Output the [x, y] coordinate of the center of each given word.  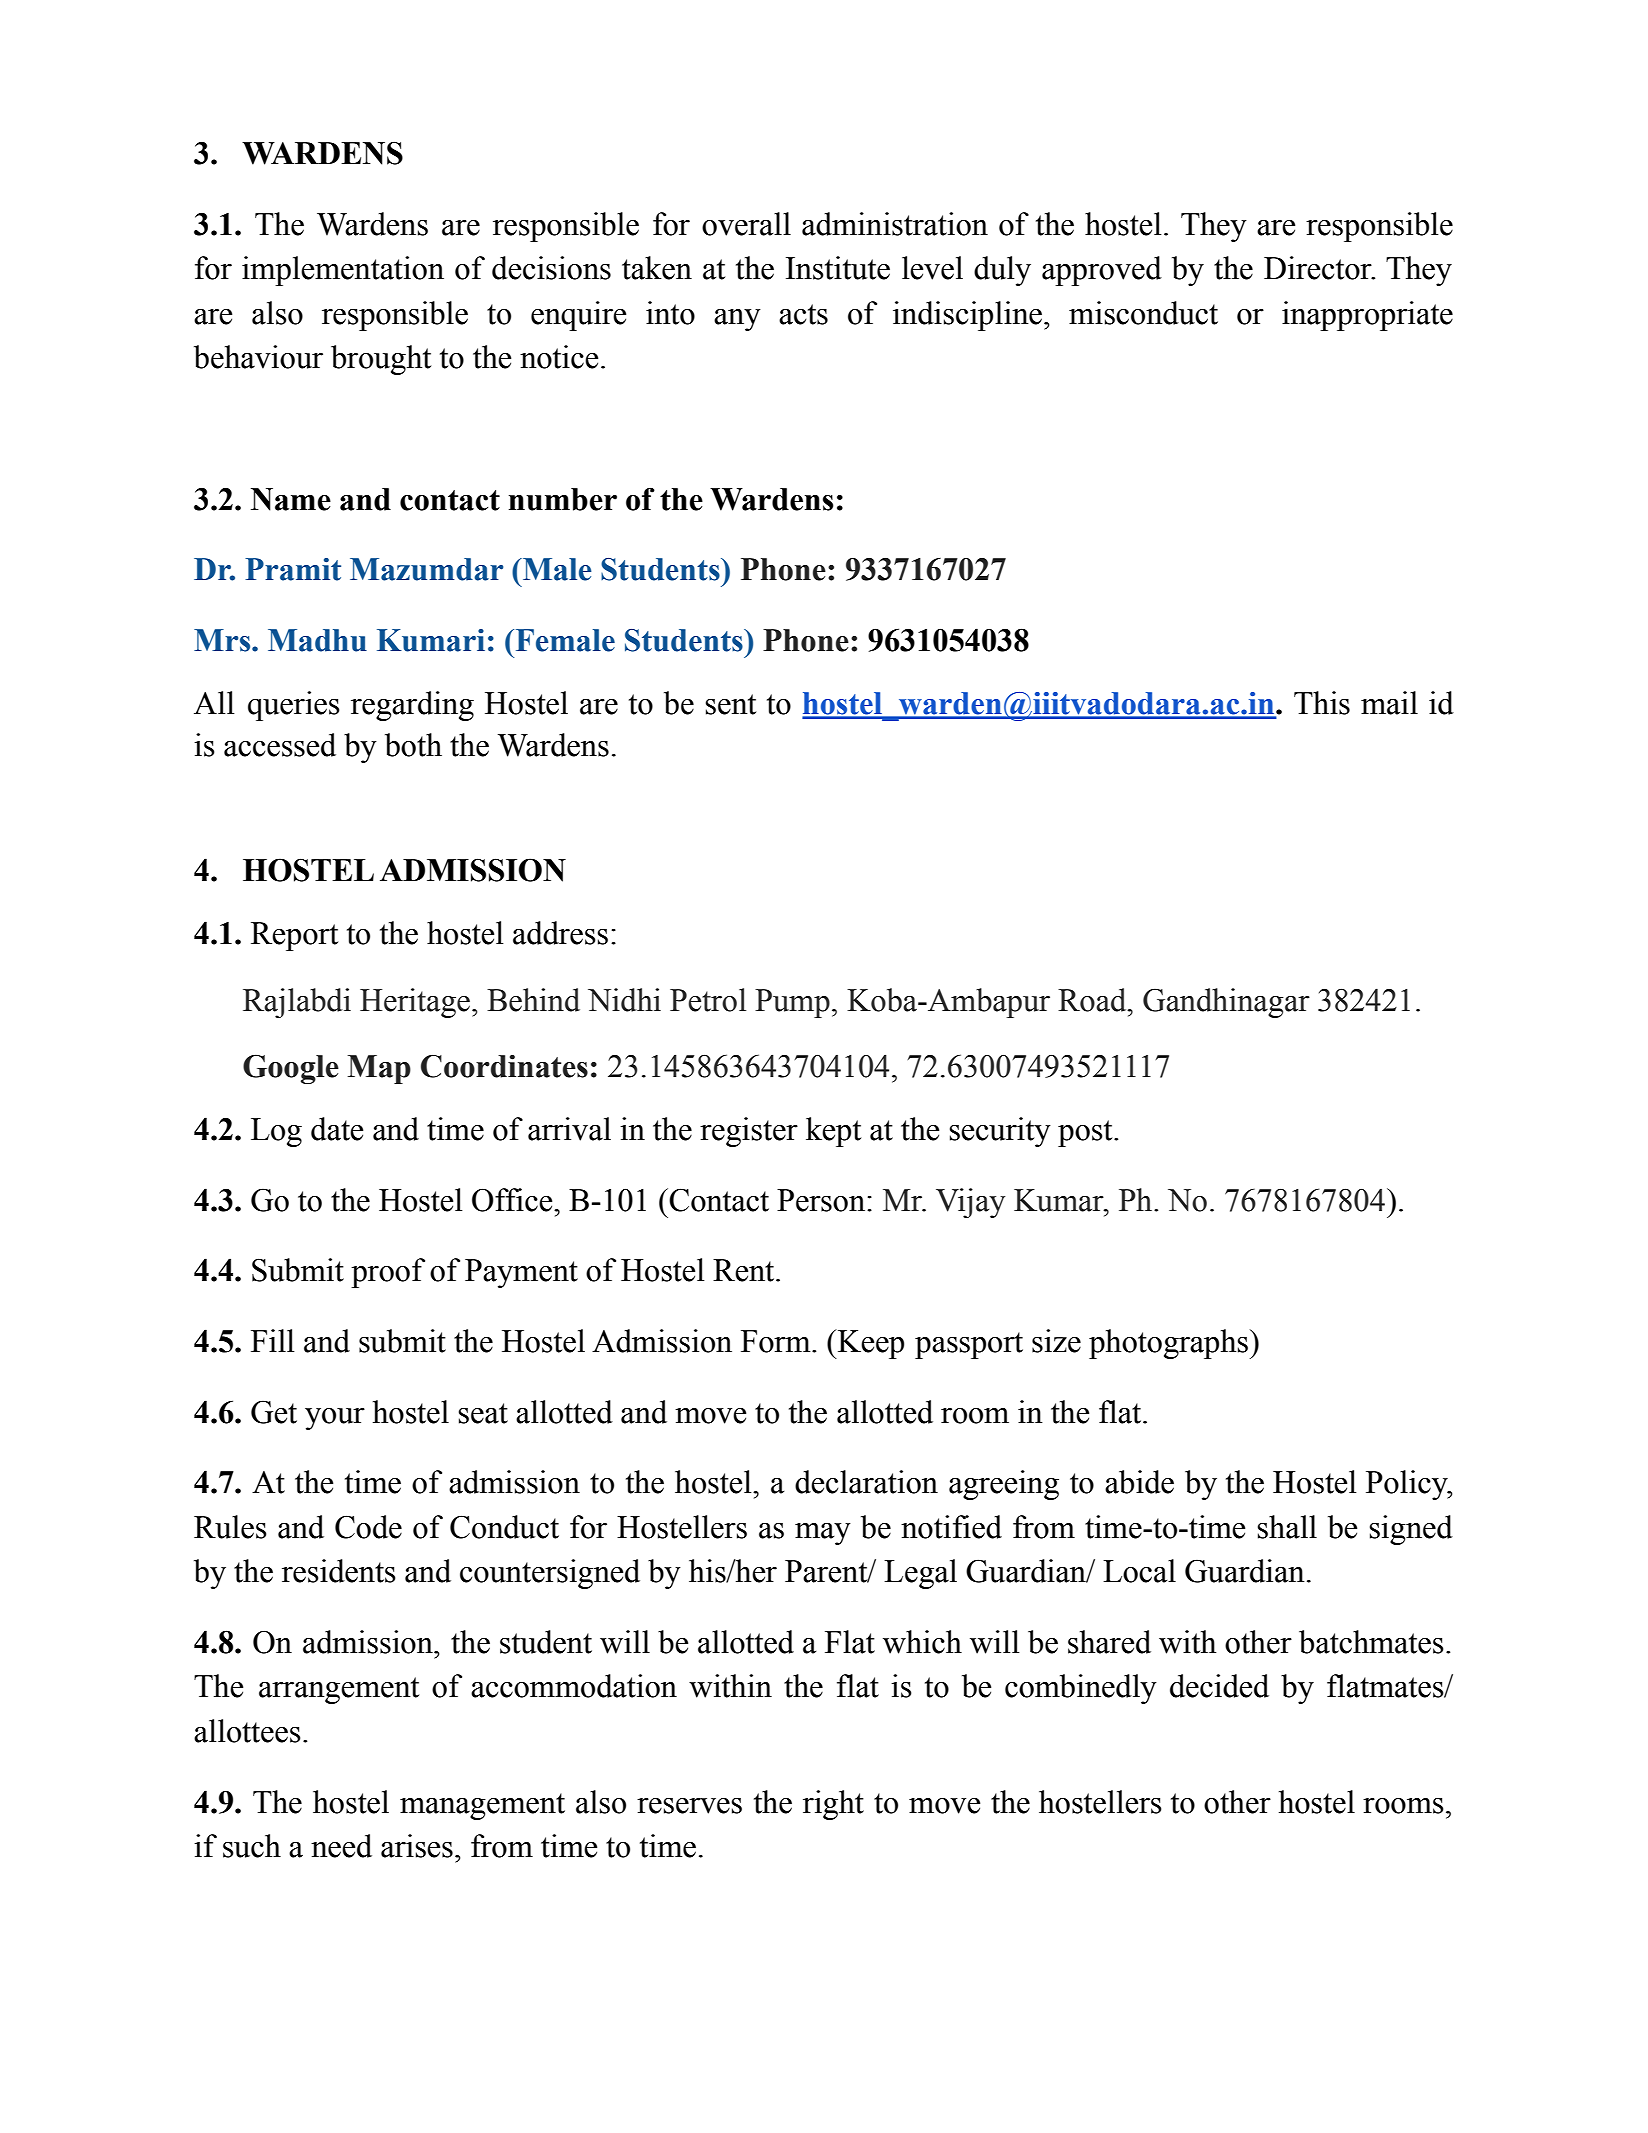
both [413, 745]
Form [777, 1341]
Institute [838, 268]
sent [731, 704]
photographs [1170, 1344]
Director [1319, 268]
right [833, 1805]
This [1322, 703]
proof [388, 1273]
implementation [343, 271]
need [341, 1846]
